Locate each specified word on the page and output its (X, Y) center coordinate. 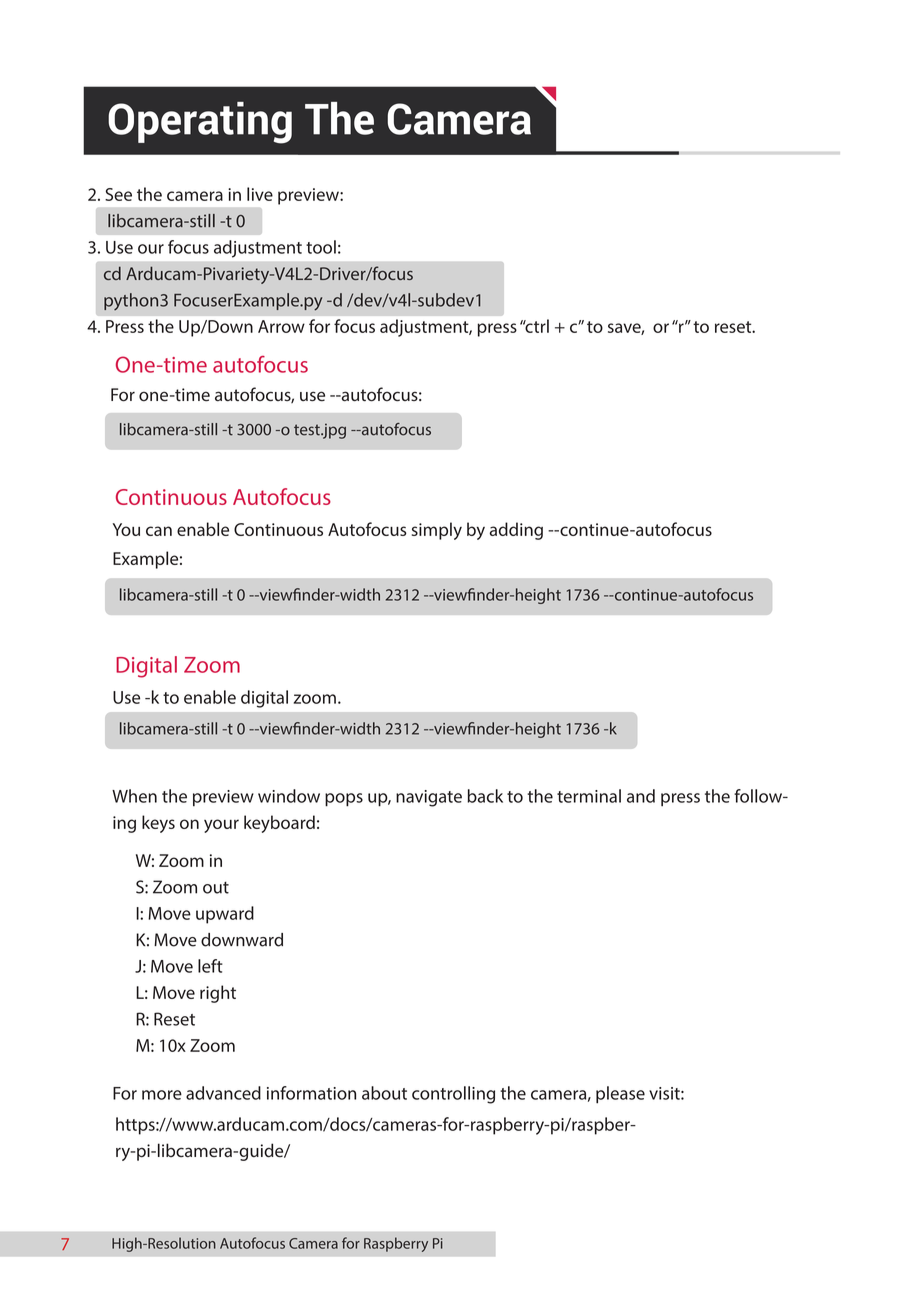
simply (437, 531)
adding (516, 531)
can (159, 531)
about (384, 1093)
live (260, 194)
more (162, 1095)
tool (321, 247)
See (118, 194)
